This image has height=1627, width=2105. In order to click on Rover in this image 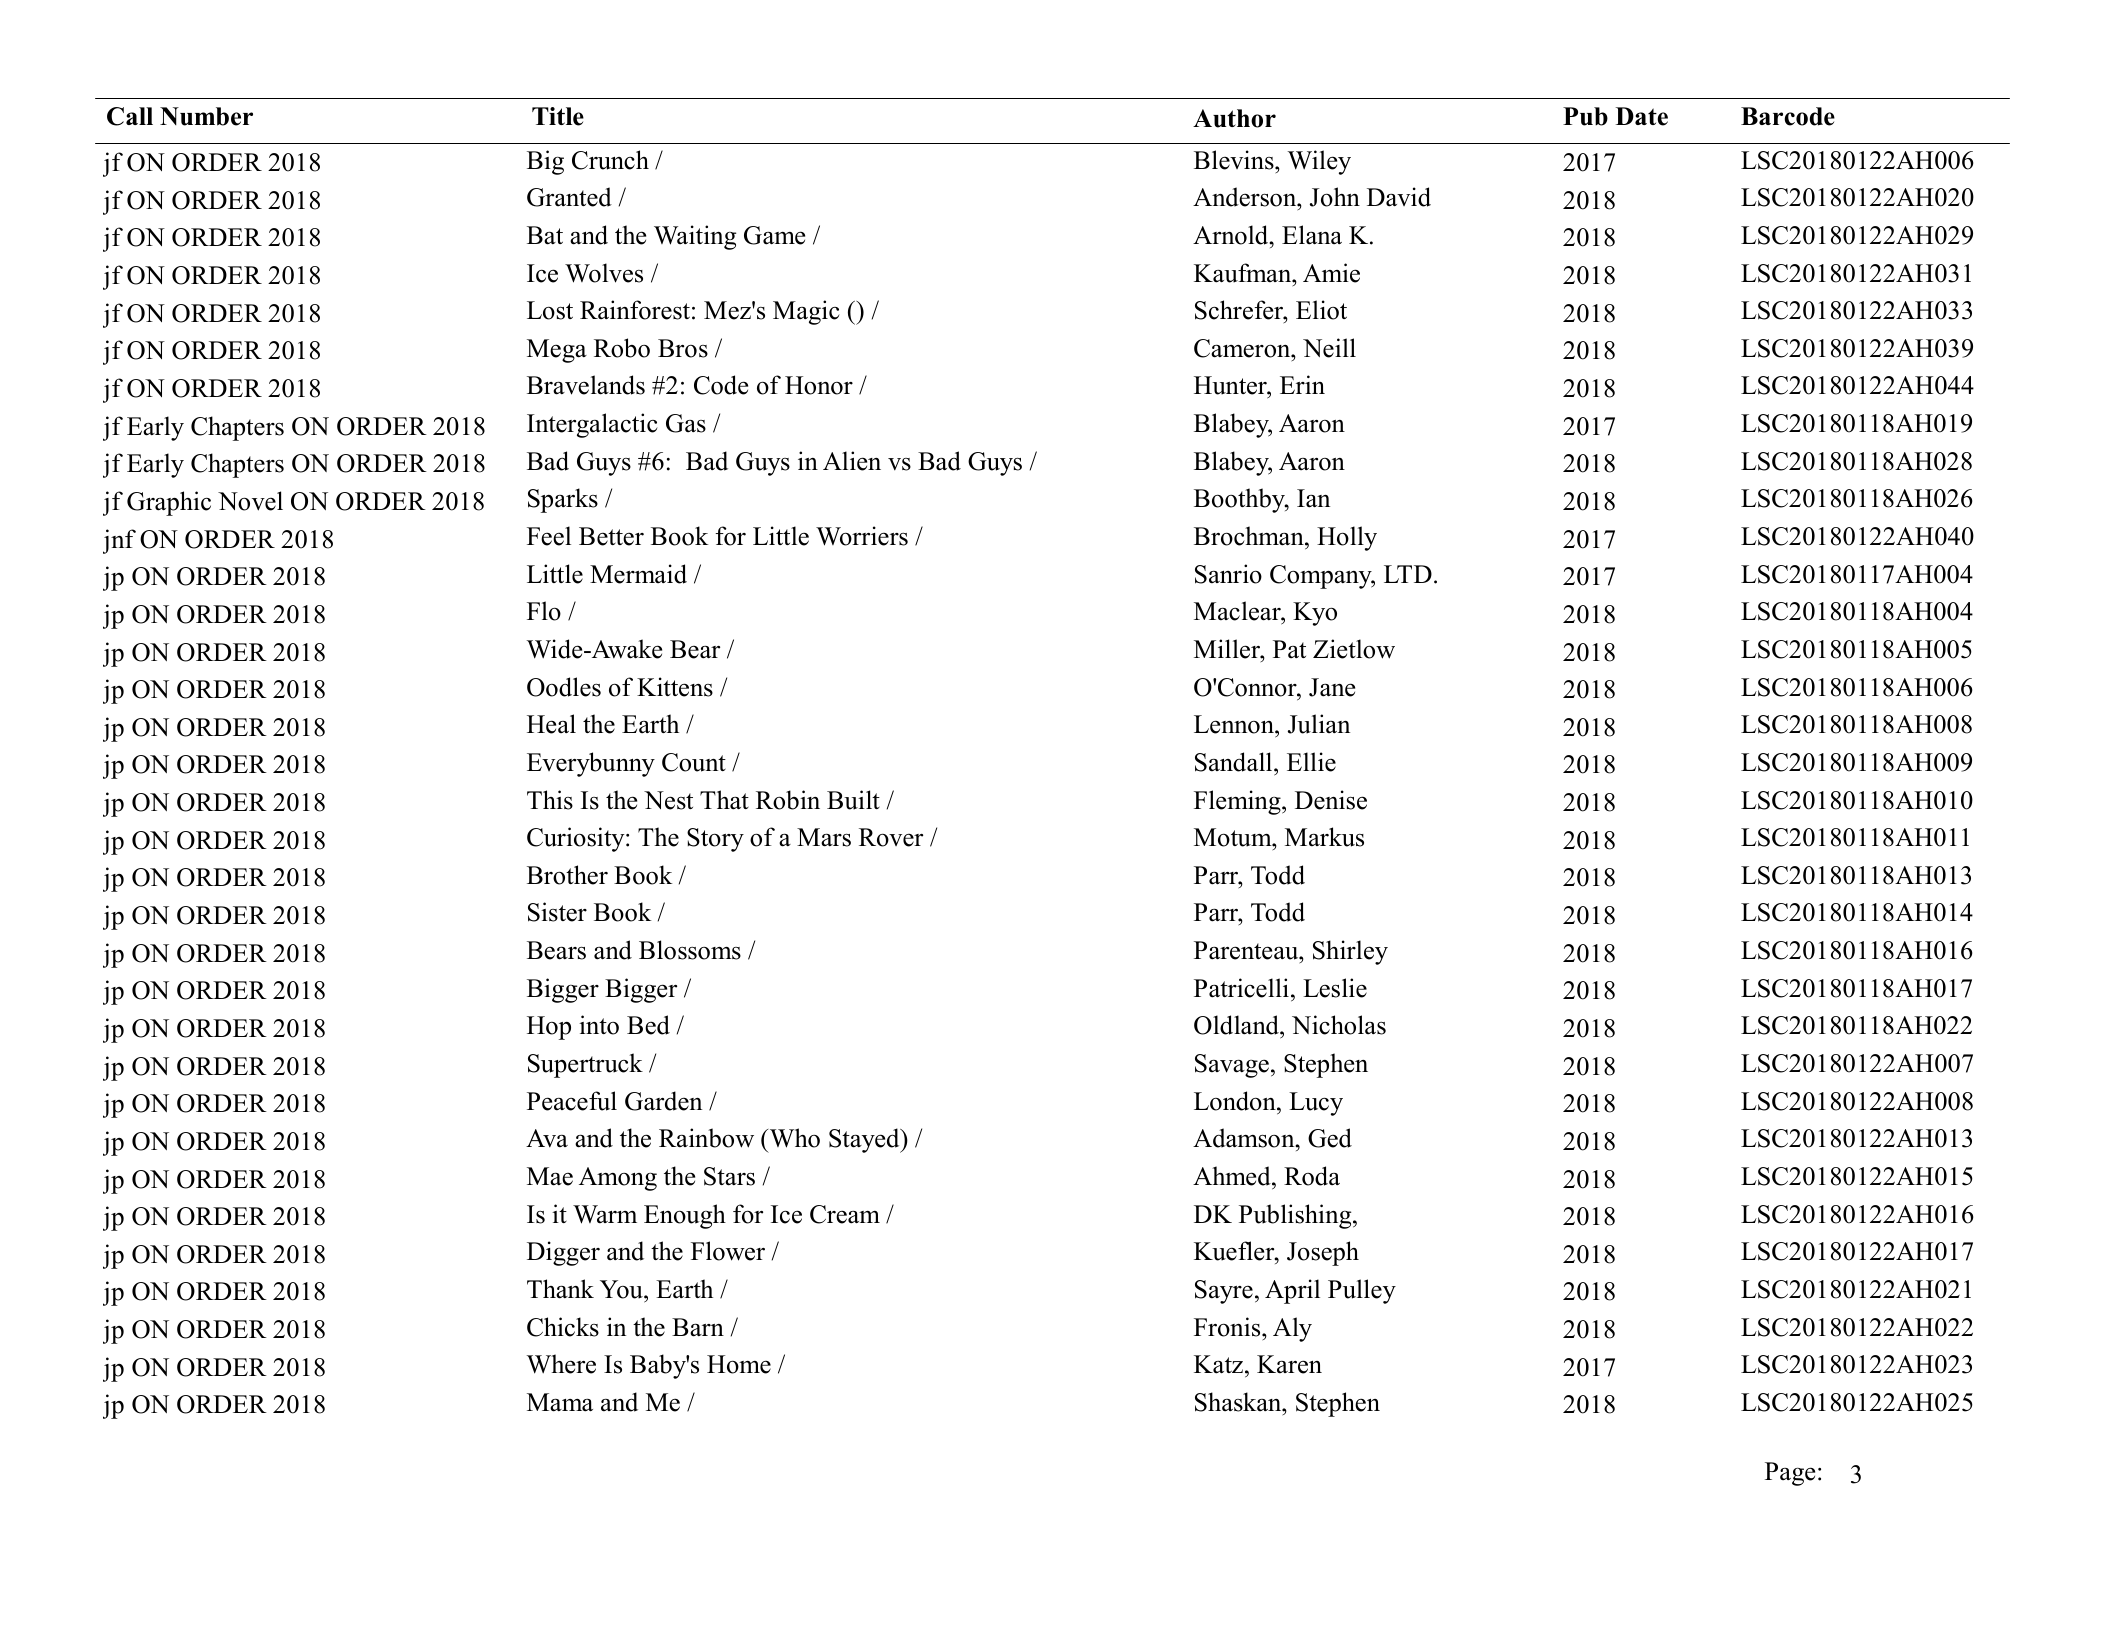, I will do `click(891, 837)`.
